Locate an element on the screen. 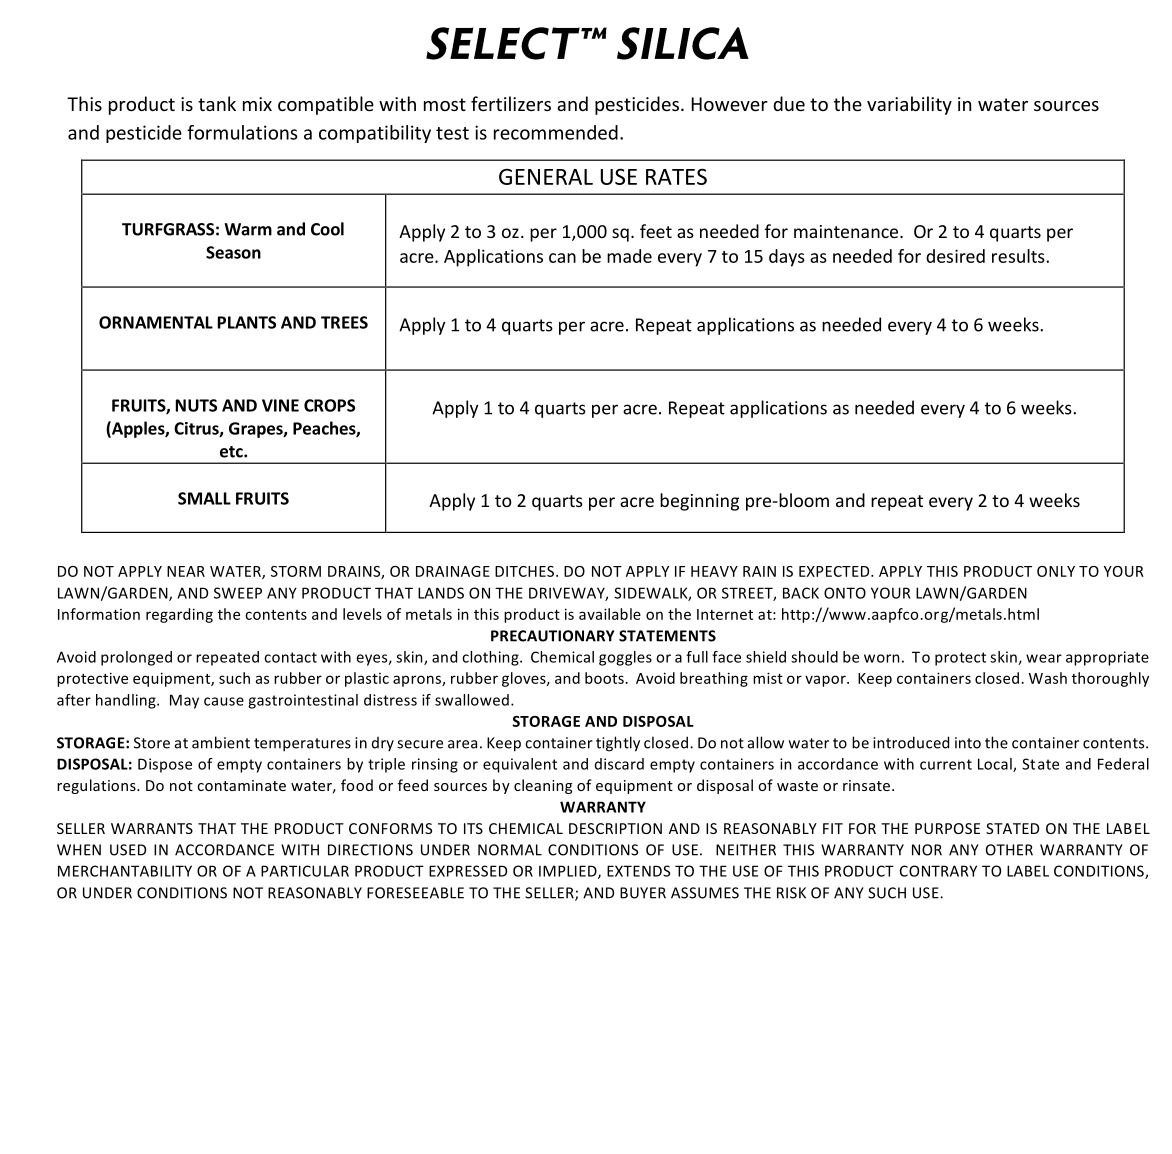 The image size is (1172, 1154). SMALL is located at coordinates (204, 498).
